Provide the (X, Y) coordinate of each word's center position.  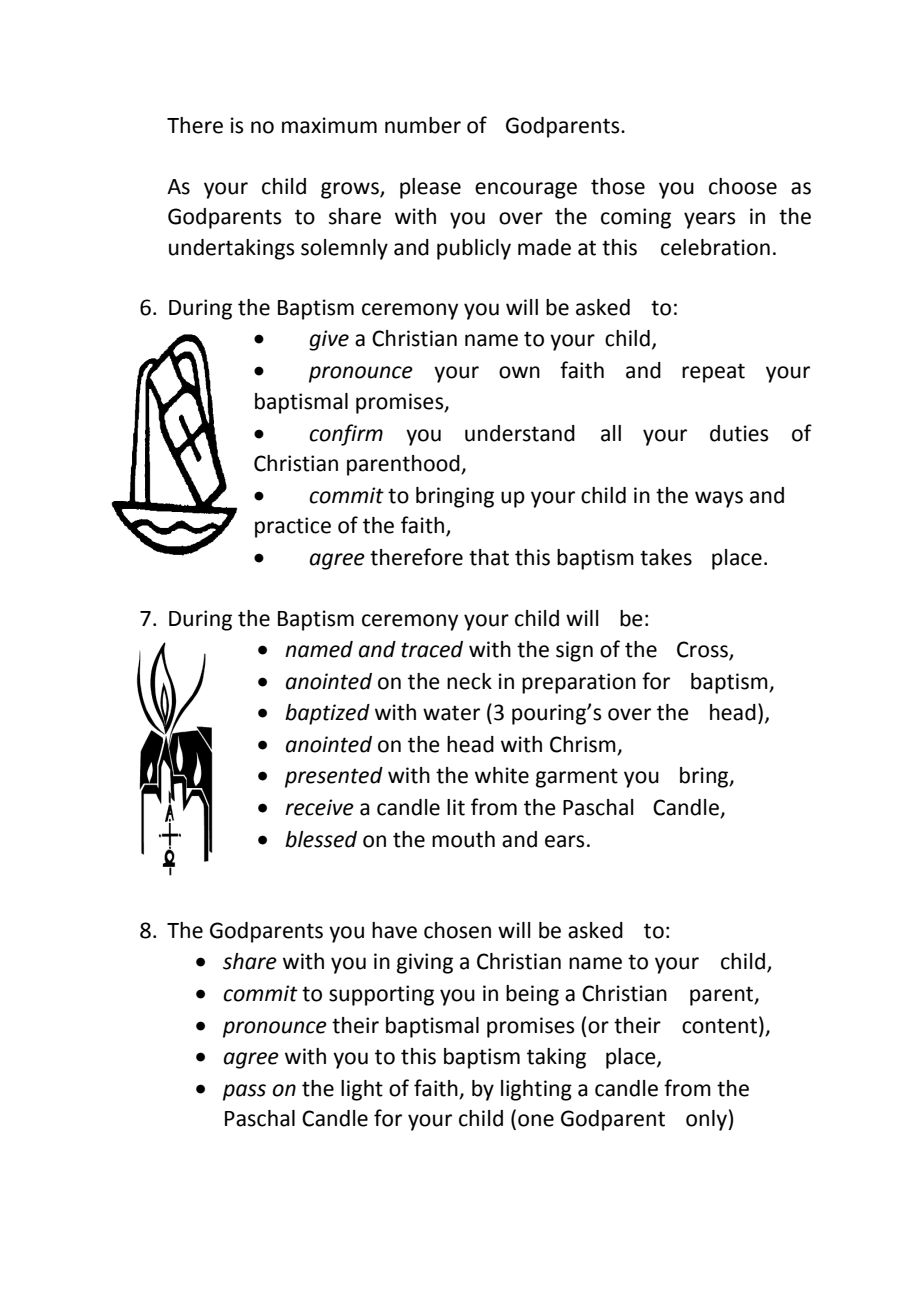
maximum (329, 125)
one (536, 1120)
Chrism (583, 744)
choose (743, 186)
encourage (526, 190)
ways (719, 499)
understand (520, 433)
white (502, 775)
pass (244, 1092)
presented (334, 777)
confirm (346, 435)
